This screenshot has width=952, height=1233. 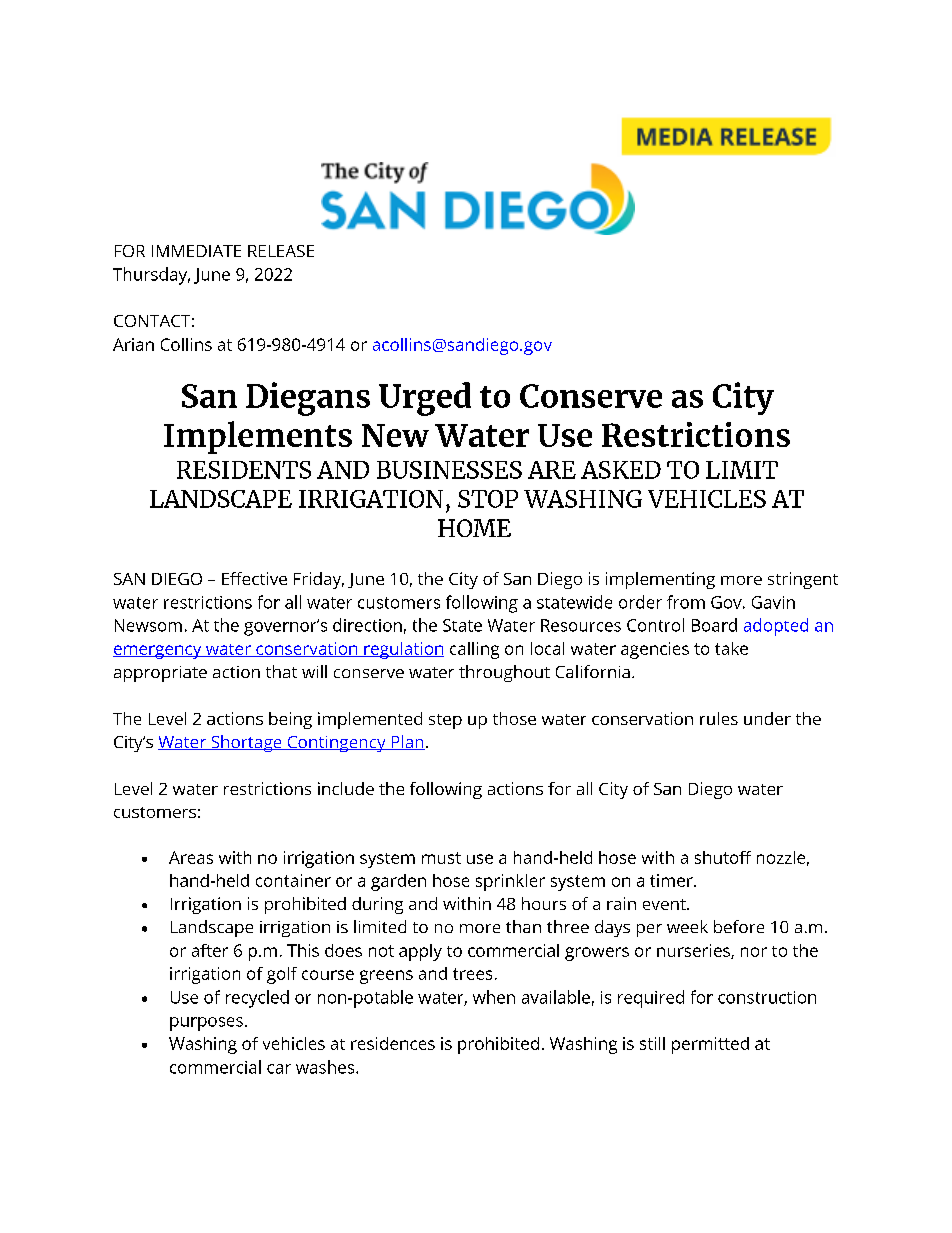 What do you see at coordinates (710, 1045) in the screenshot?
I see `permitted` at bounding box center [710, 1045].
